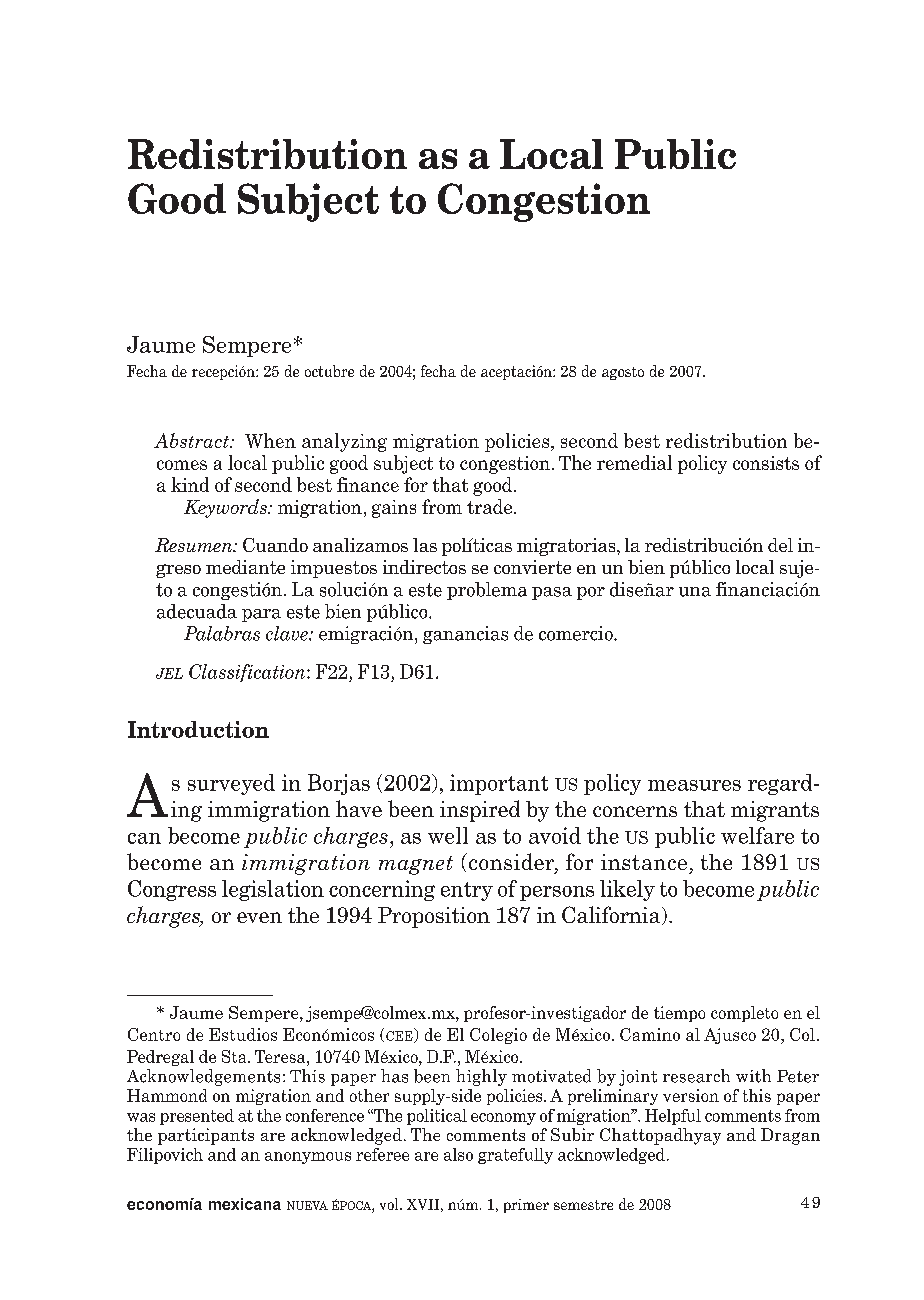 This image has height=1300, width=924. Describe the element at coordinates (487, 591) in the image. I see `problema` at that location.
